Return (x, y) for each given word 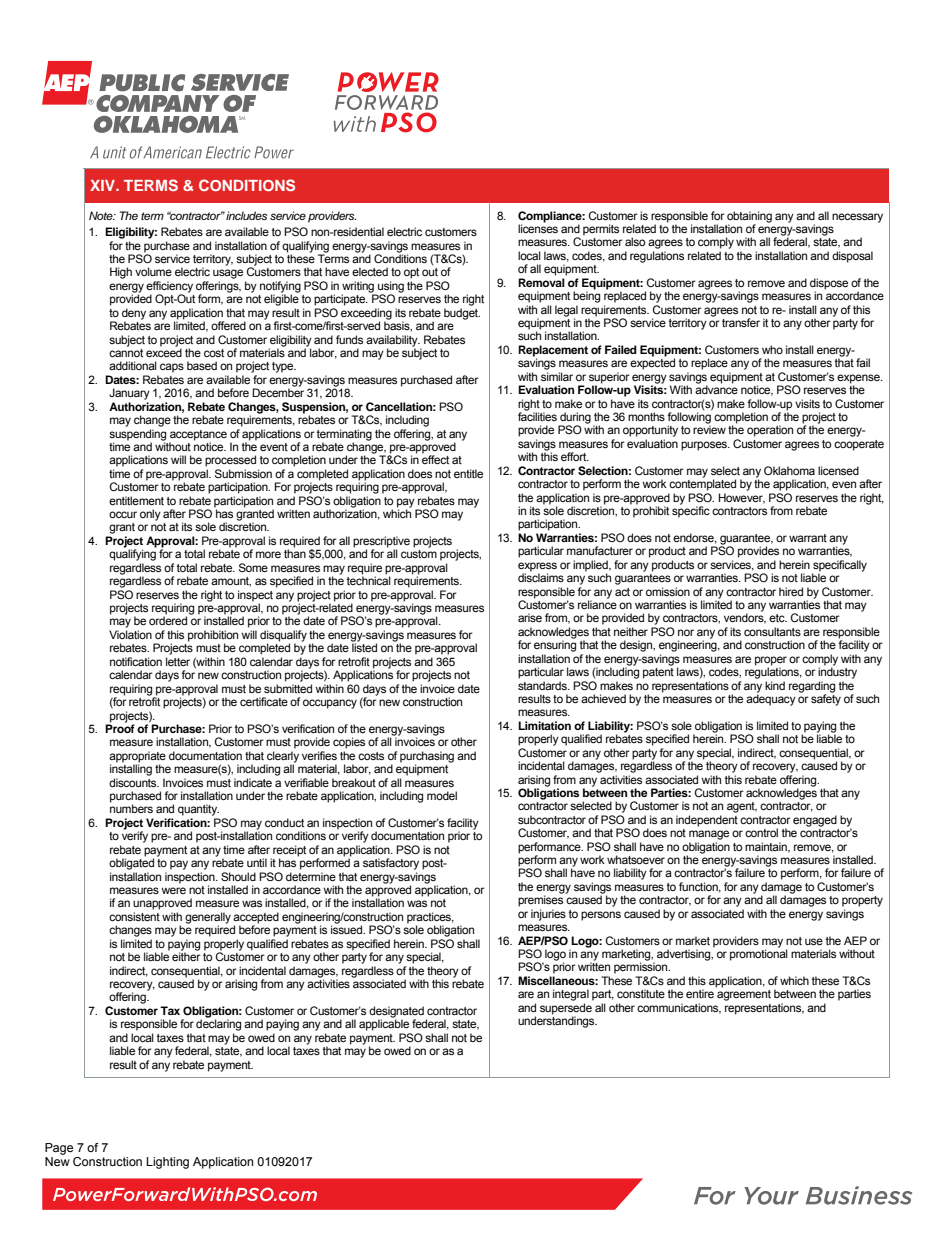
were (173, 890)
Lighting (167, 1163)
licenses (538, 227)
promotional (759, 954)
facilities (537, 415)
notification (136, 661)
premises (540, 901)
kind (775, 685)
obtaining (749, 217)
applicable (384, 1025)
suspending (137, 435)
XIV (104, 185)
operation (770, 431)
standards (543, 685)
